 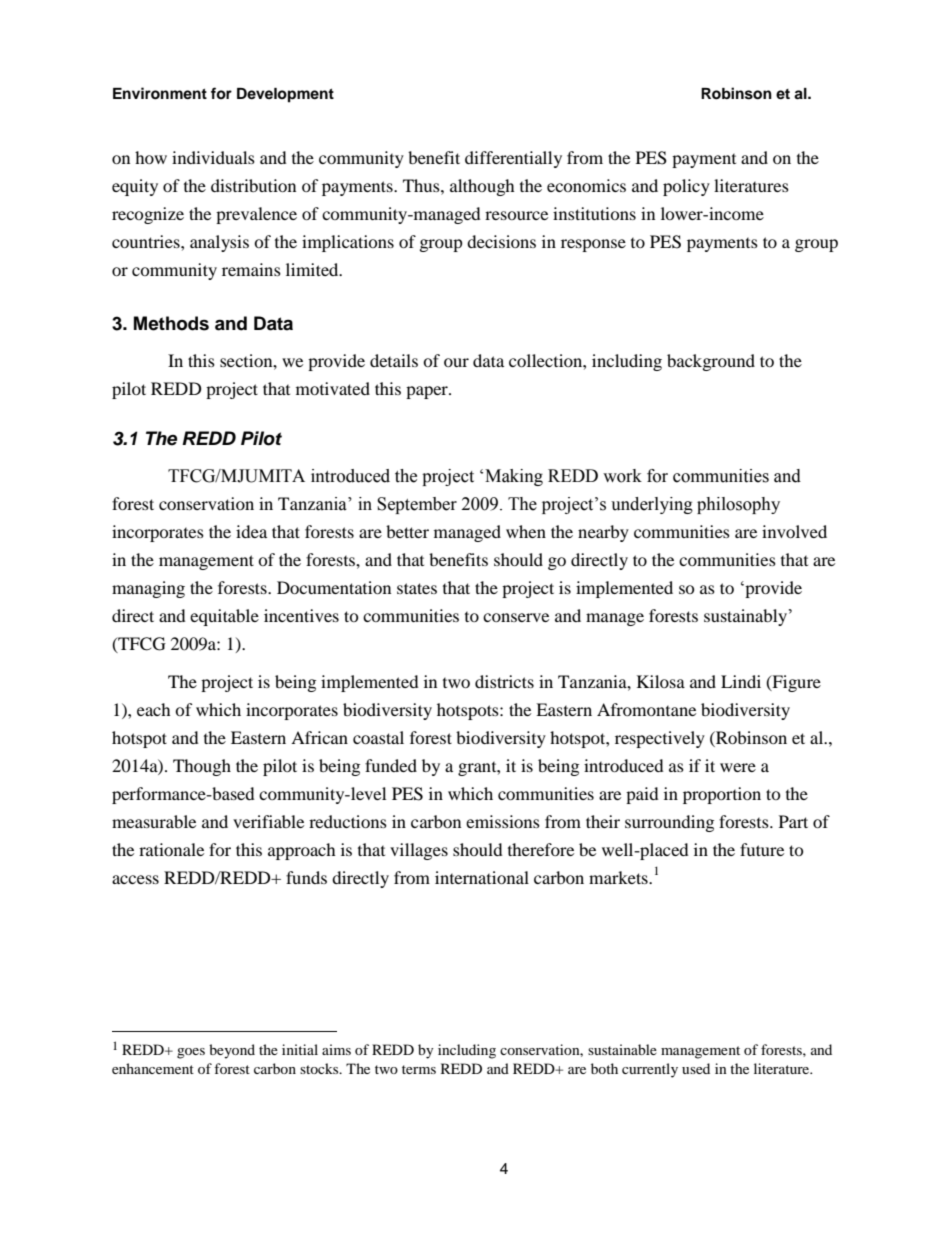 I want to click on equitable, so click(x=224, y=617).
